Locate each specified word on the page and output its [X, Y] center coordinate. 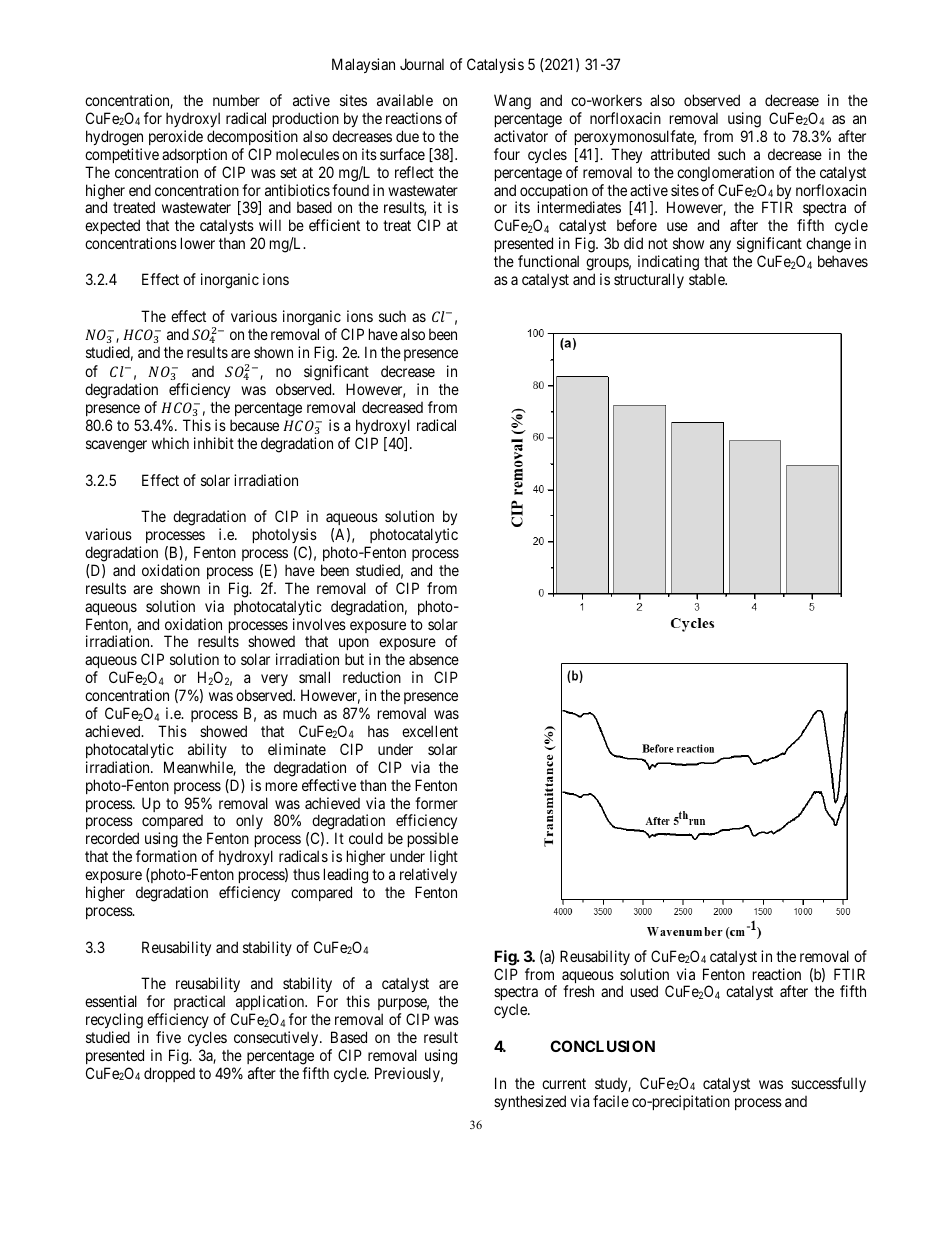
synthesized [530, 1102]
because [254, 425]
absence [434, 659]
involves [319, 624]
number [236, 100]
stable [708, 279]
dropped [169, 1074]
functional [548, 261]
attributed [680, 154]
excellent [430, 731]
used [644, 991]
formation [166, 856]
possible [433, 841]
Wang [512, 102]
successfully [828, 1084]
